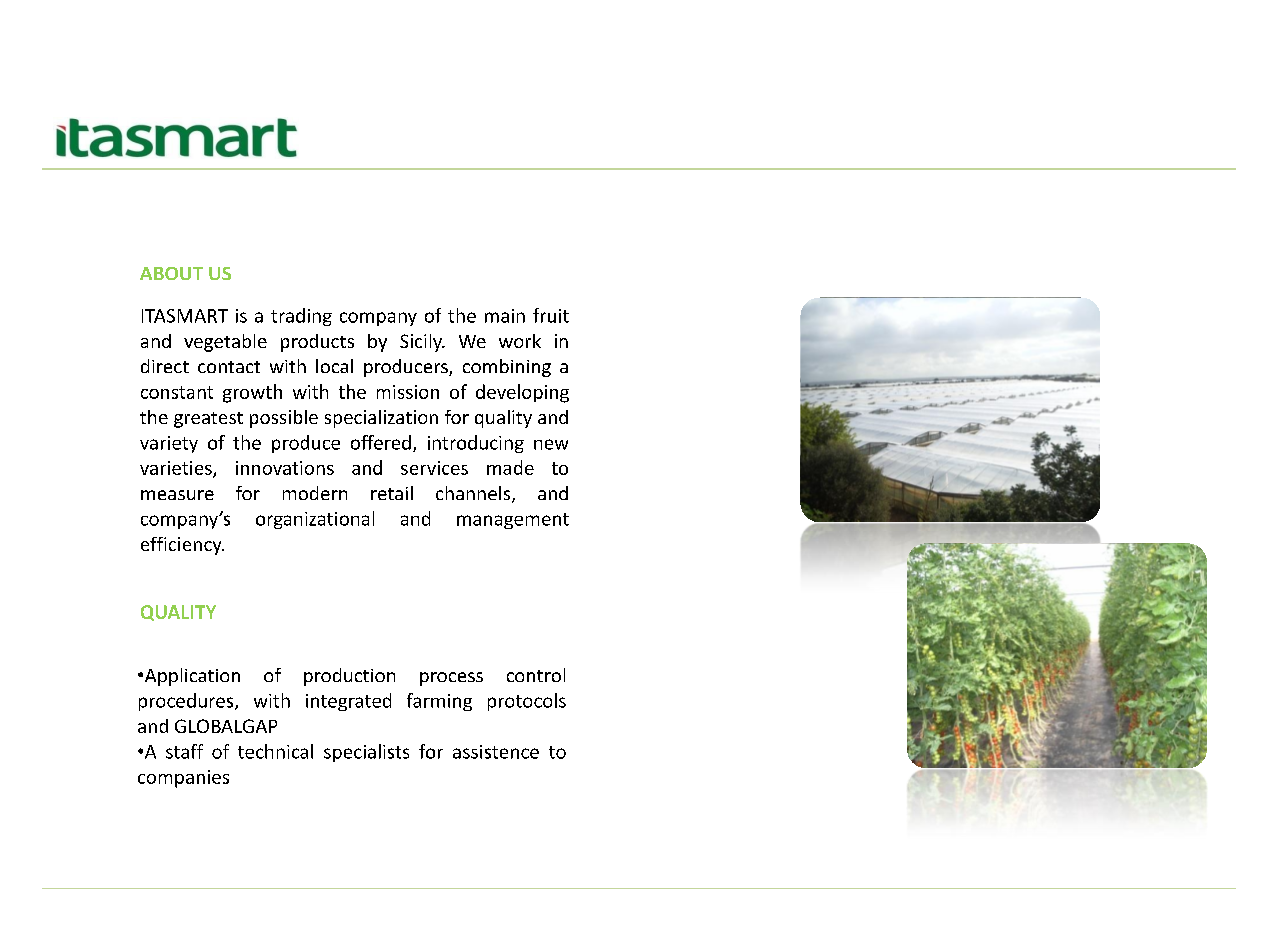 This image has height=952, width=1270. Describe the element at coordinates (505, 316) in the image. I see `main` at that location.
